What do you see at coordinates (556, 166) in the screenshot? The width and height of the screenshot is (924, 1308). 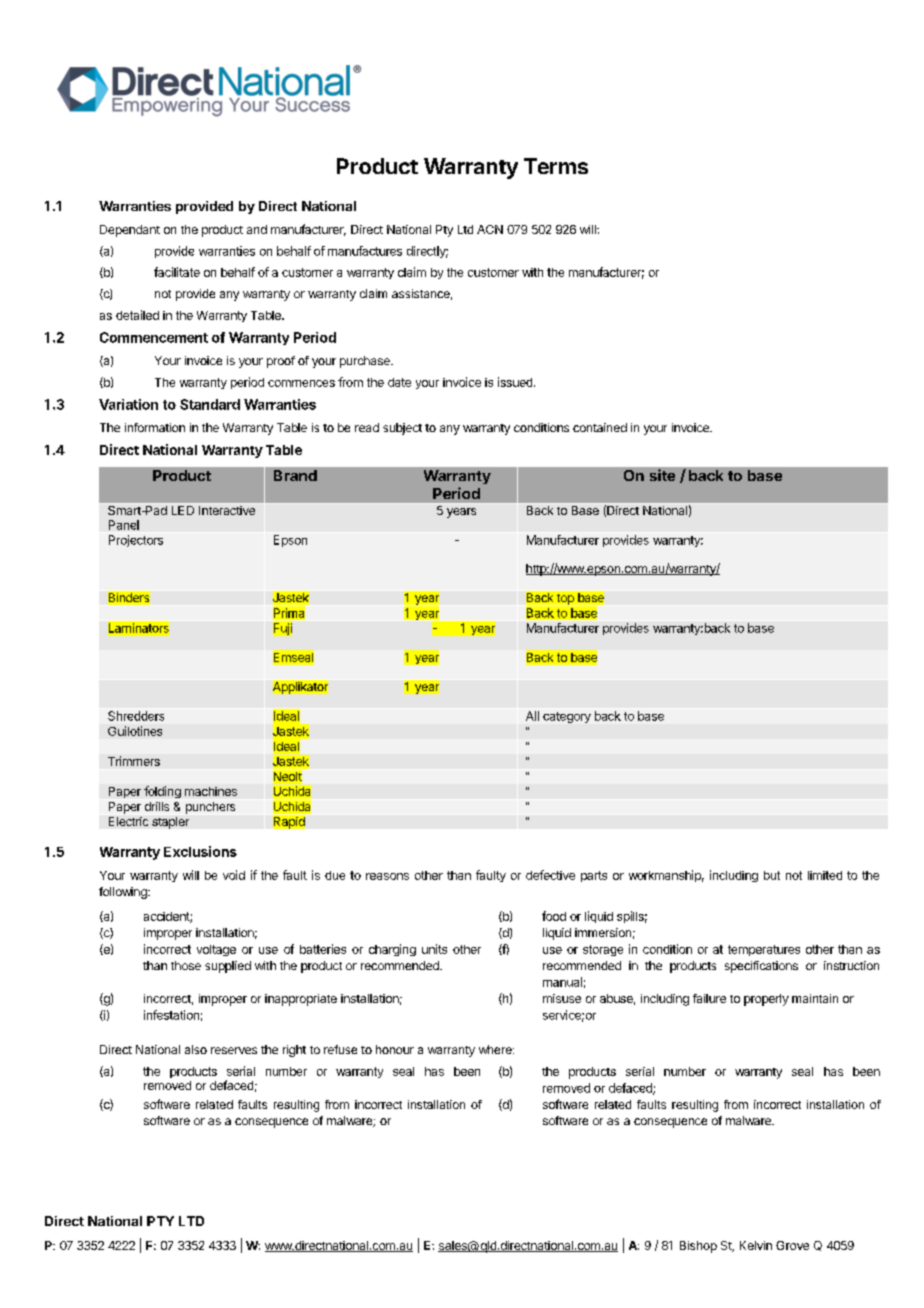 I see `Terms` at bounding box center [556, 166].
